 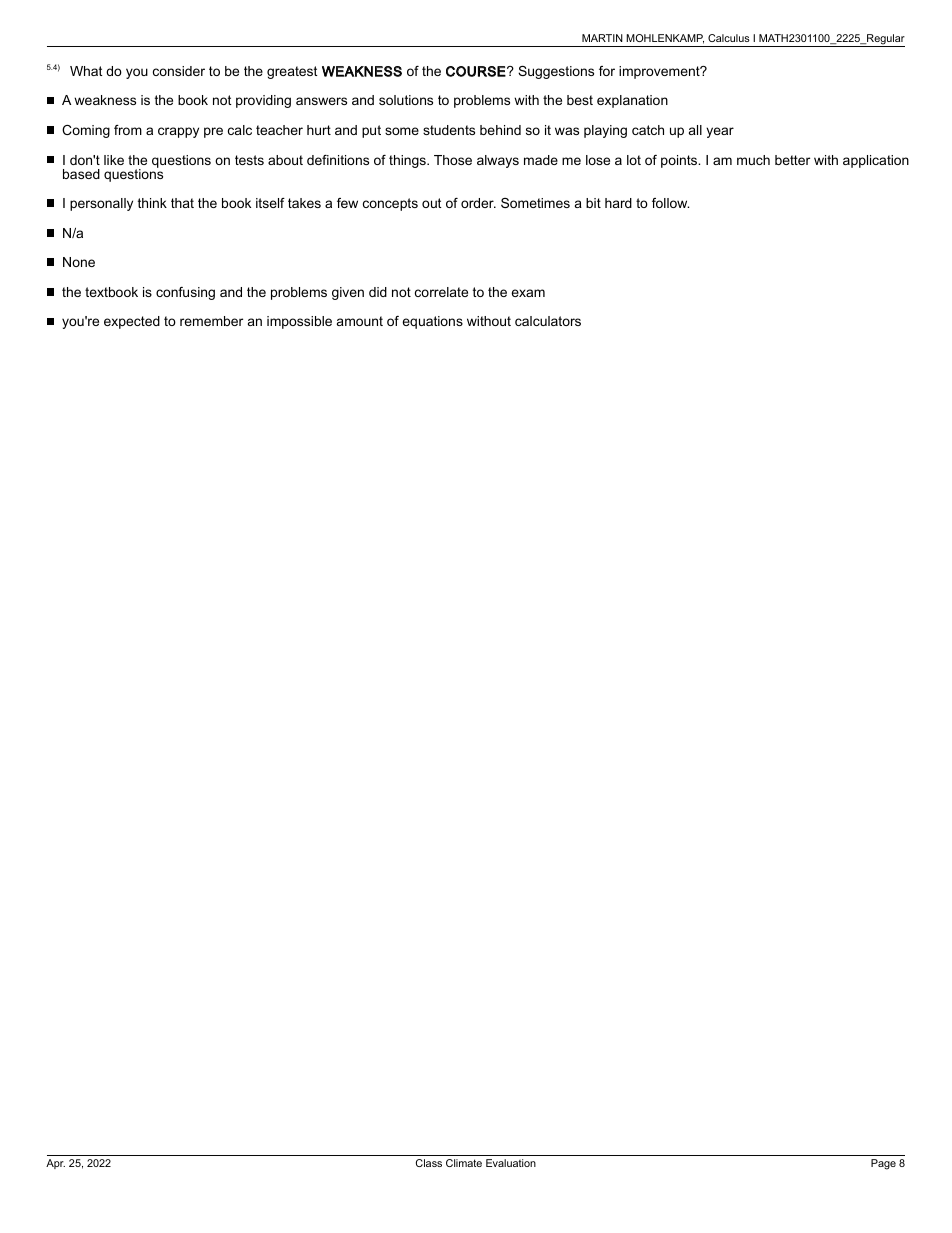 I want to click on expected, so click(x=132, y=322).
